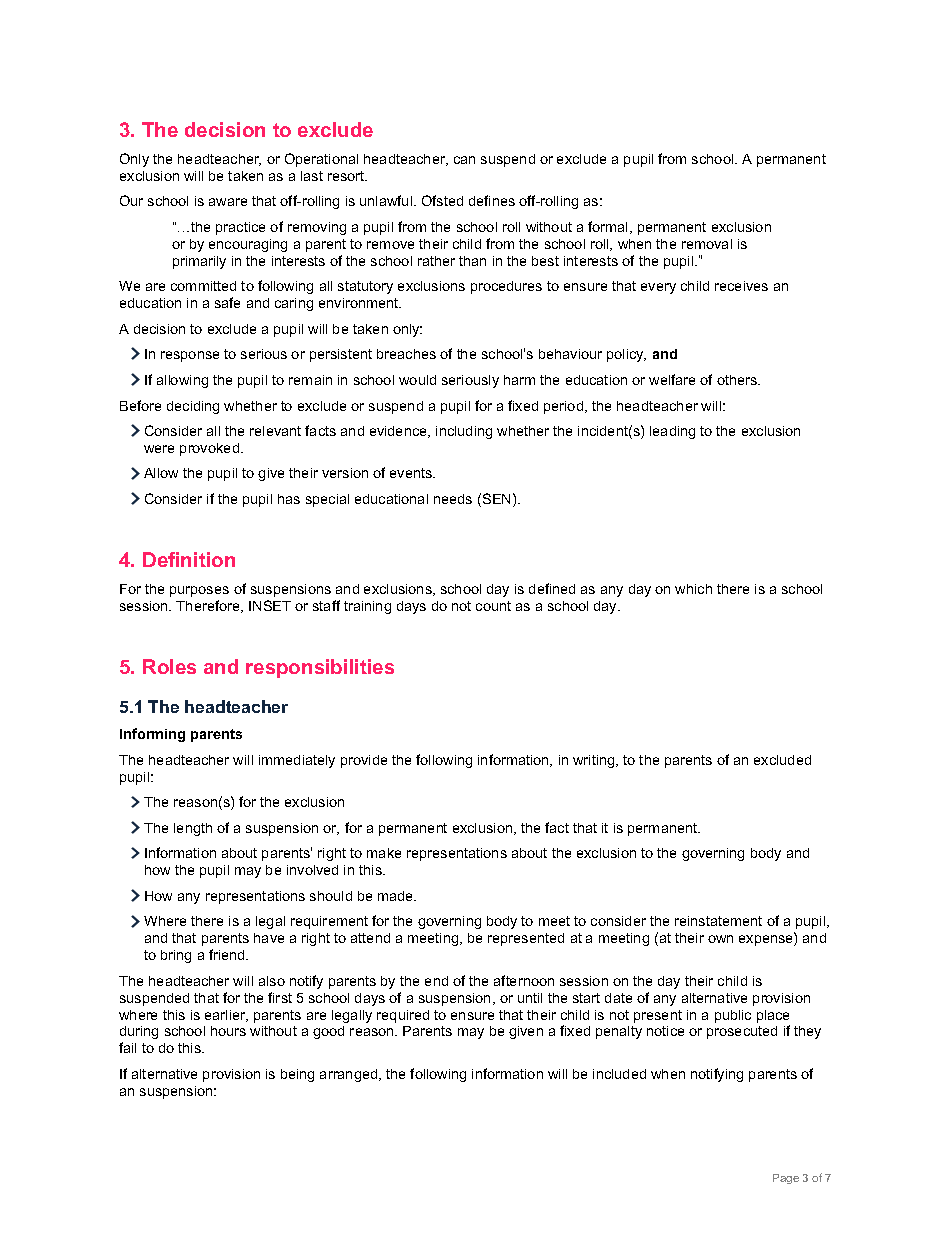 The width and height of the screenshot is (952, 1233). Describe the element at coordinates (493, 606) in the screenshot. I see `count` at that location.
